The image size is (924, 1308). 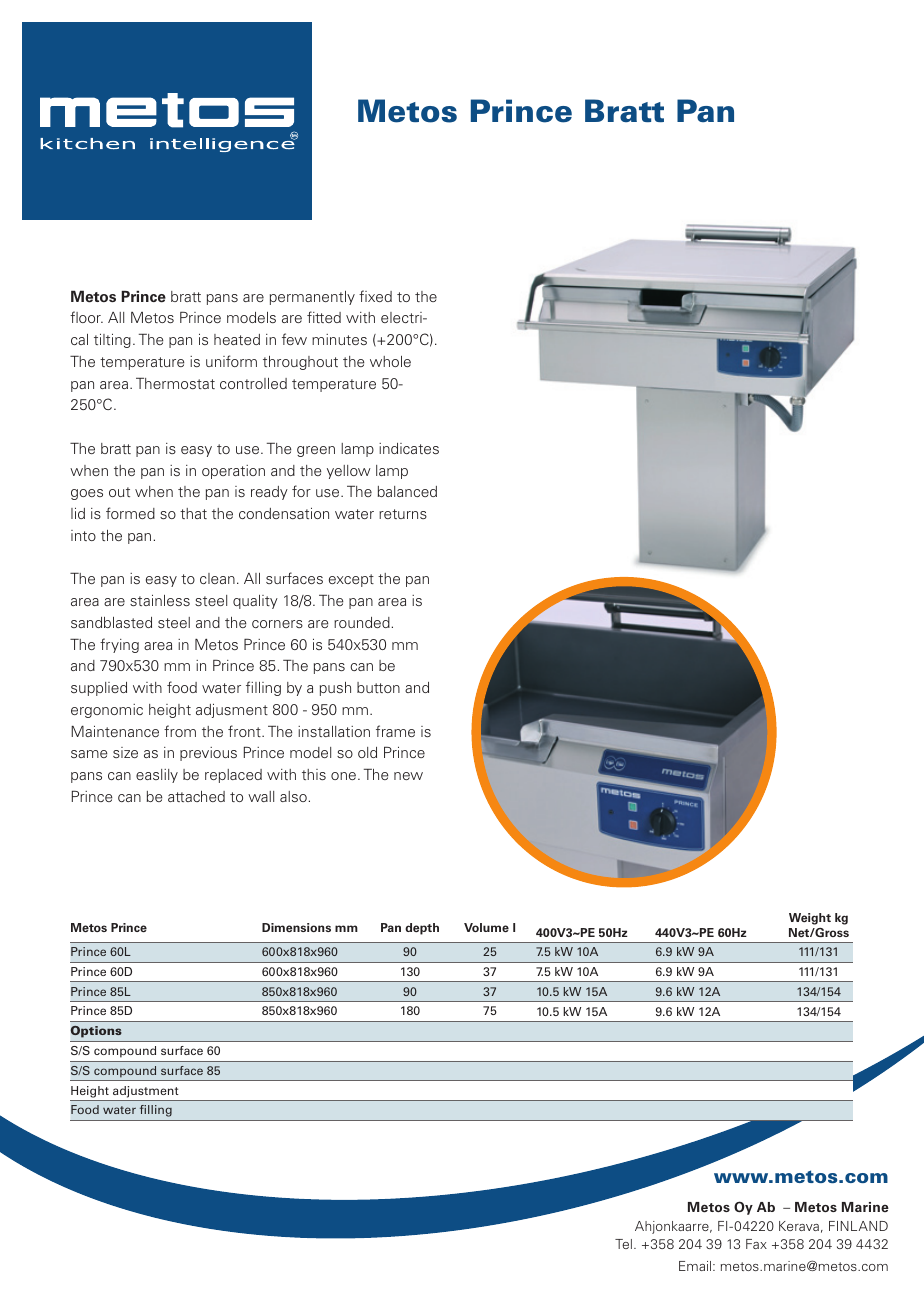 I want to click on attached, so click(x=196, y=796).
